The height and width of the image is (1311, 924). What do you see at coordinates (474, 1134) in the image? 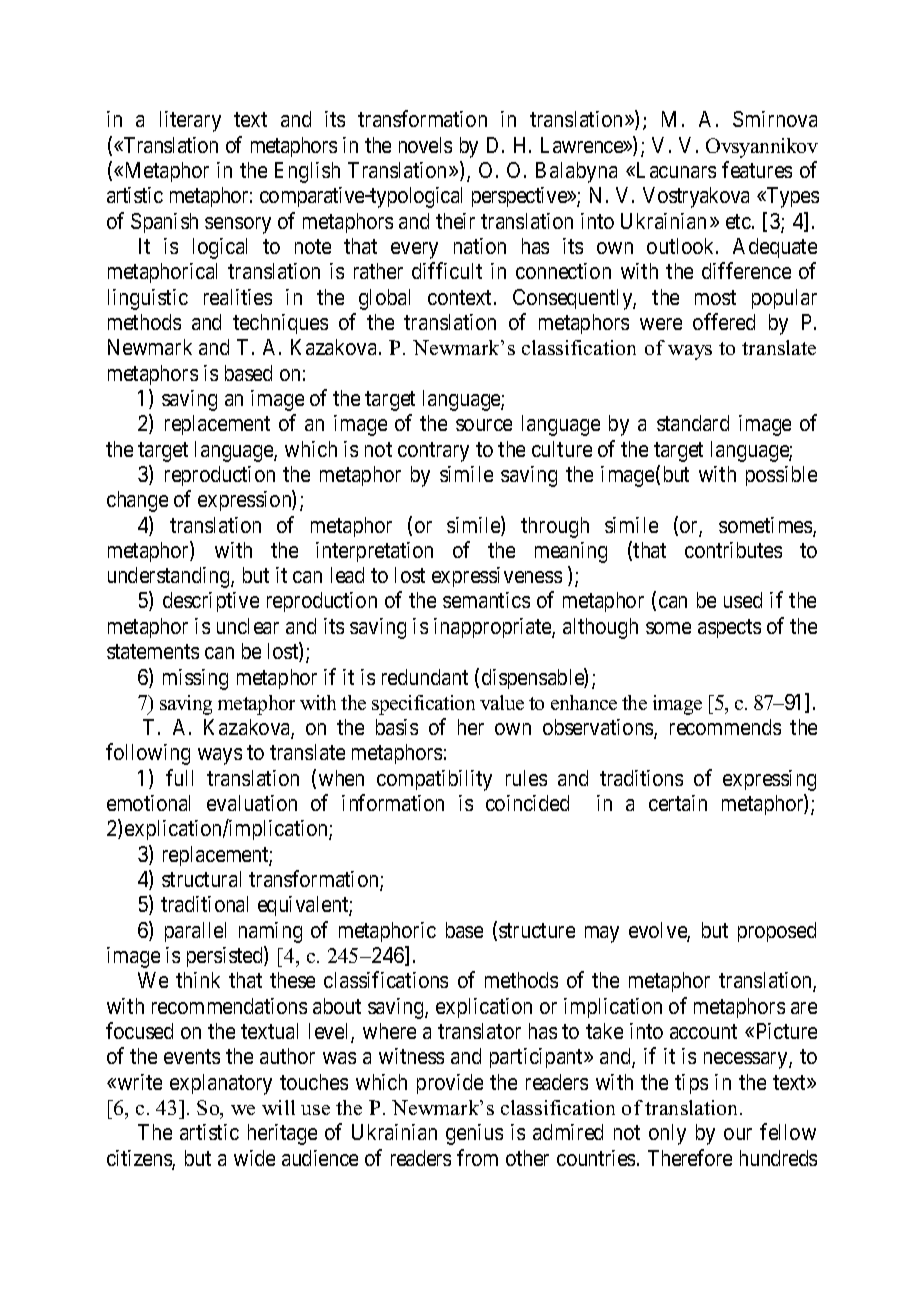
I see `genius` at bounding box center [474, 1134].
